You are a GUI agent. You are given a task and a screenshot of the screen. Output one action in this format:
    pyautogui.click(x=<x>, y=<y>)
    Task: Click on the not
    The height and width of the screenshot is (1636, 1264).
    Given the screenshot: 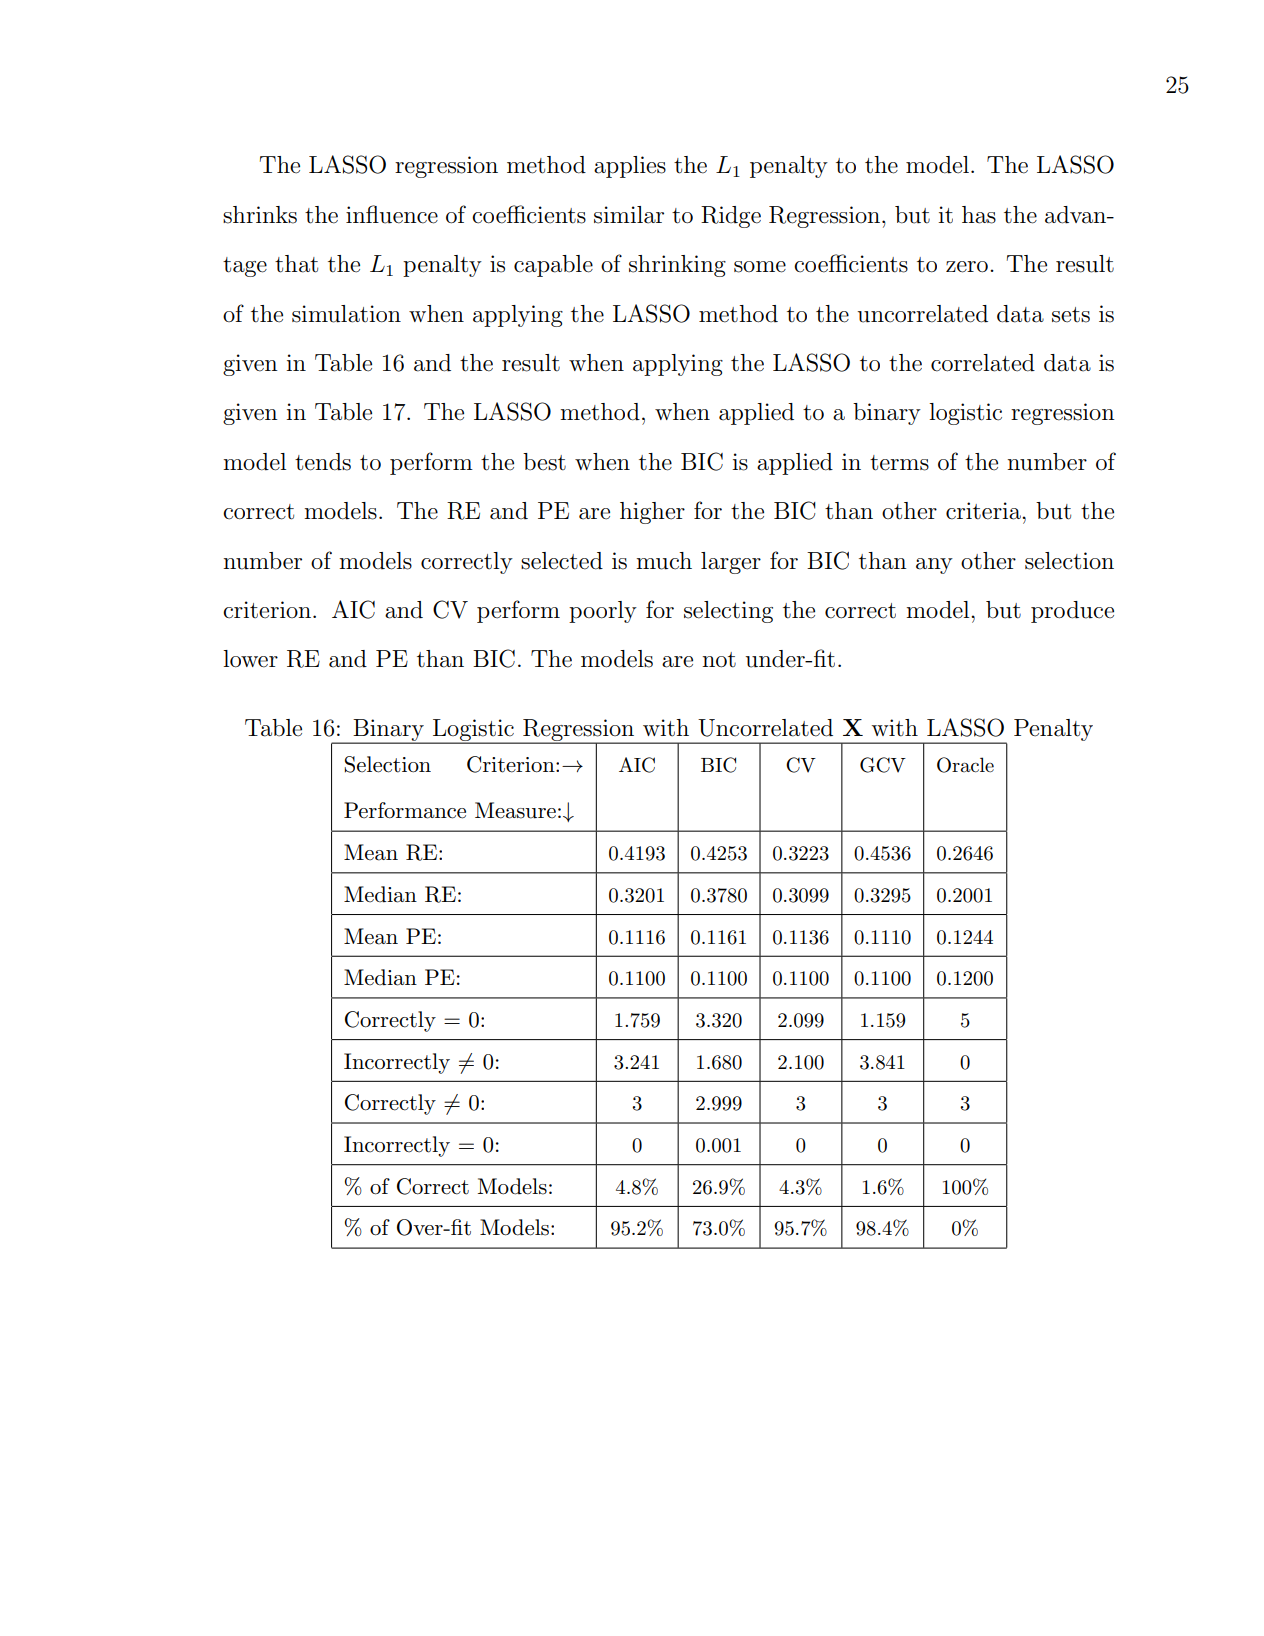 What is the action you would take?
    pyautogui.click(x=719, y=660)
